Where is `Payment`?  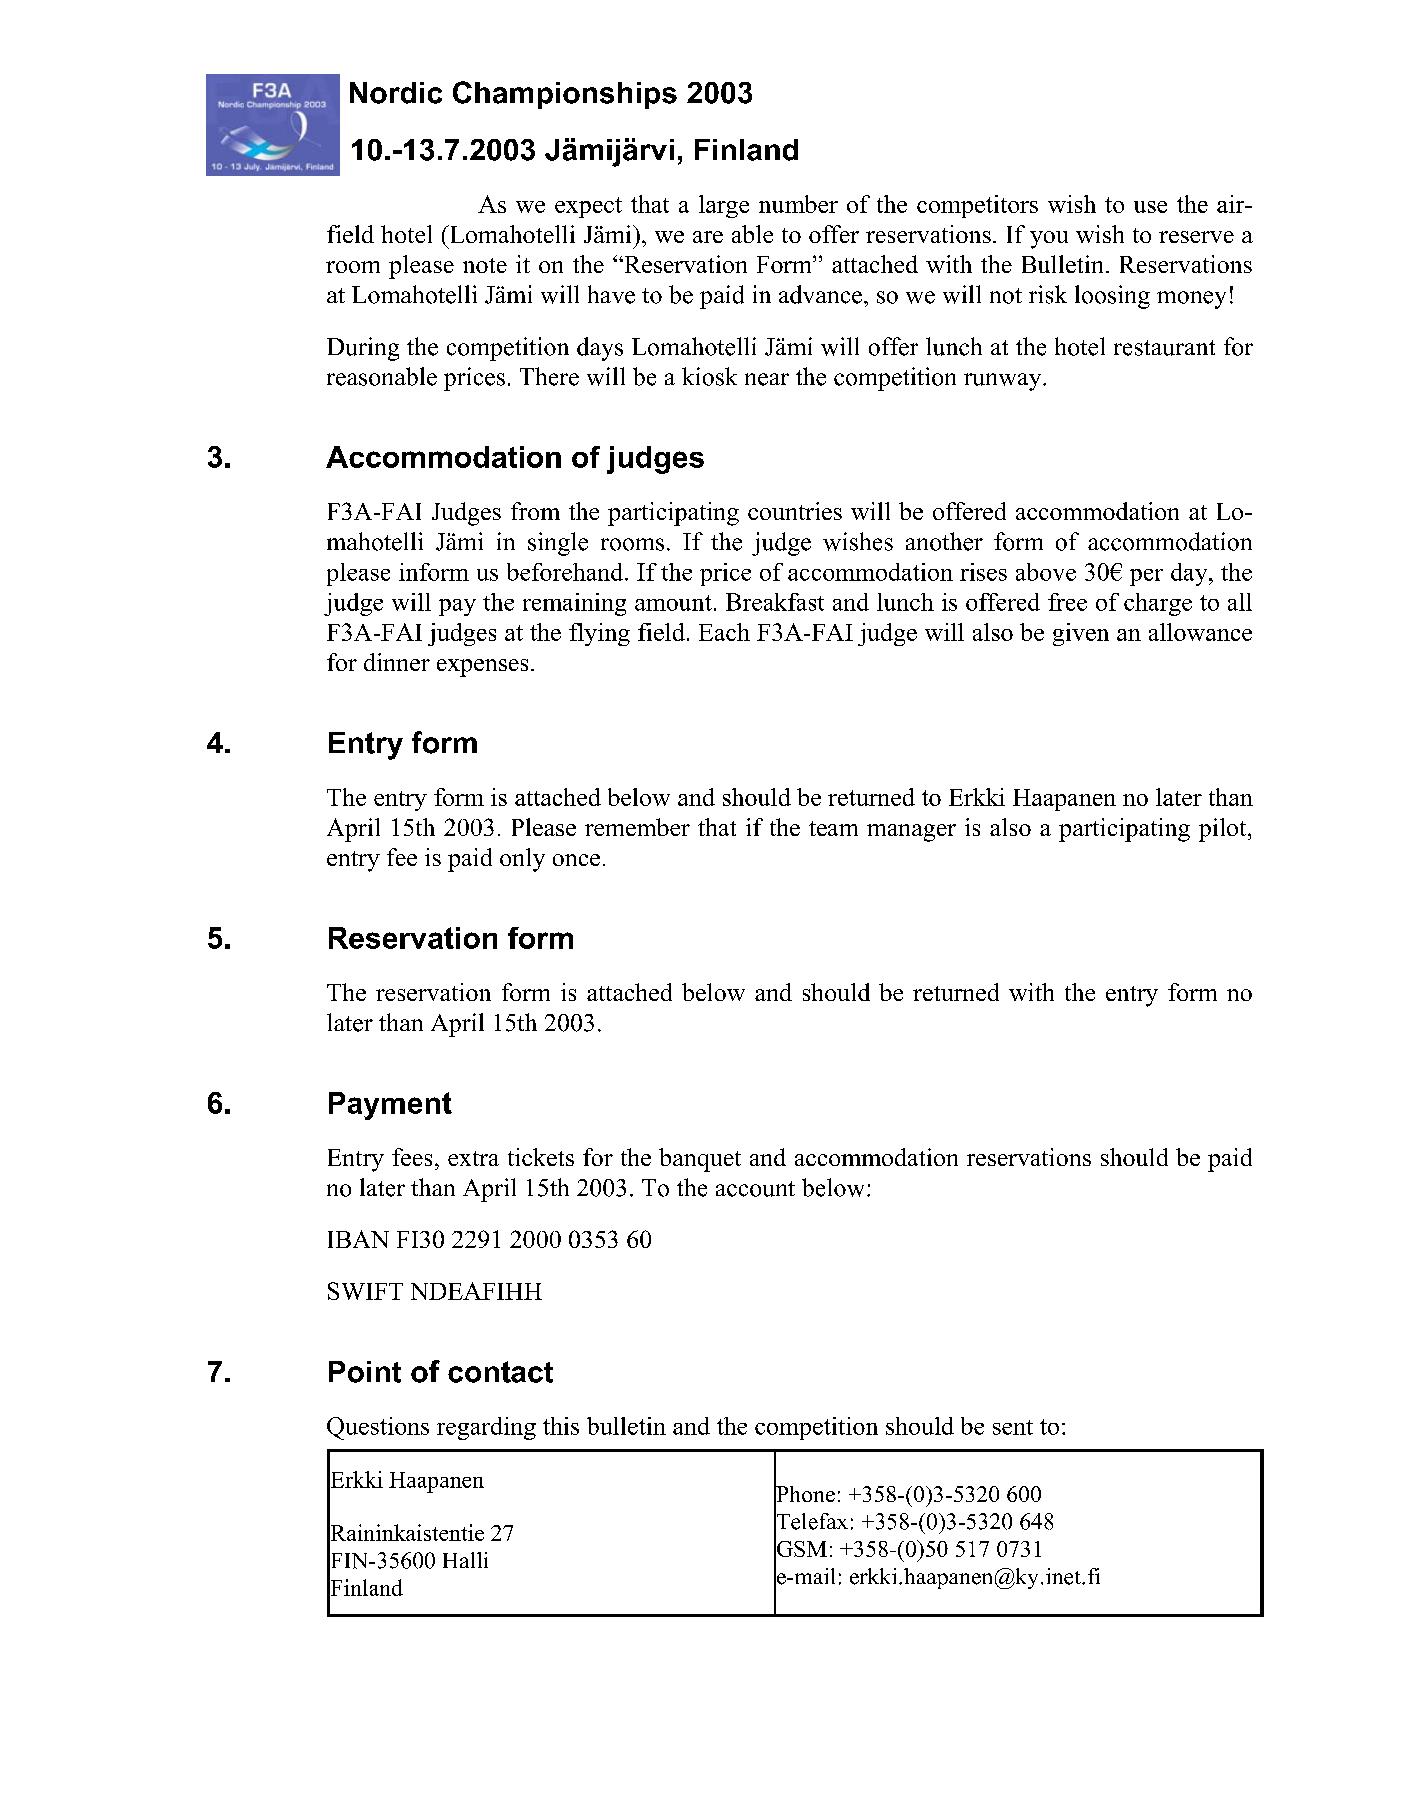 Payment is located at coordinates (390, 1106).
